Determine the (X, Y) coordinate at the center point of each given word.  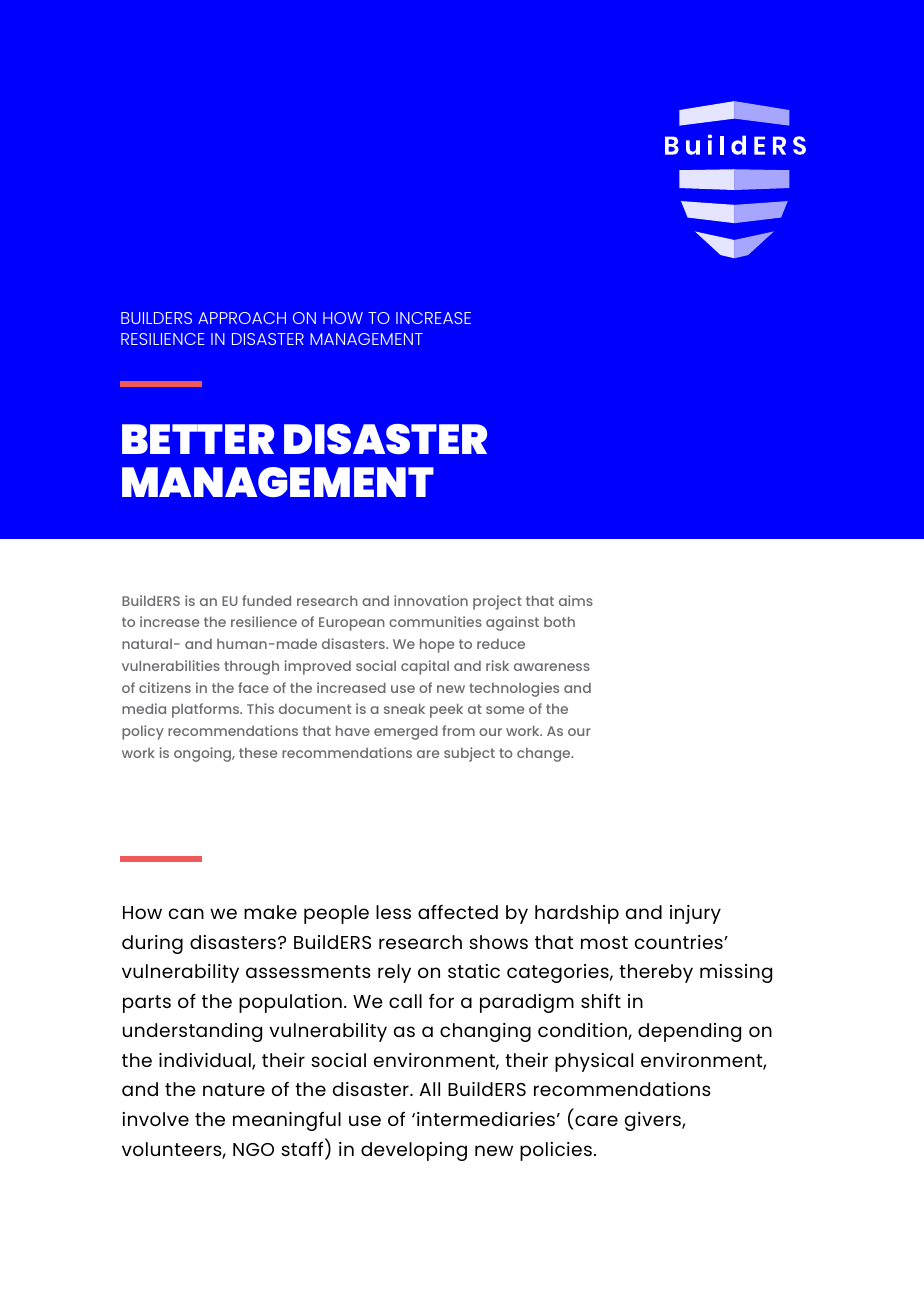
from (458, 730)
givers (654, 1121)
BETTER (198, 439)
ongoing (204, 754)
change (545, 755)
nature (234, 1089)
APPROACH (242, 318)
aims (576, 600)
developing (414, 1151)
